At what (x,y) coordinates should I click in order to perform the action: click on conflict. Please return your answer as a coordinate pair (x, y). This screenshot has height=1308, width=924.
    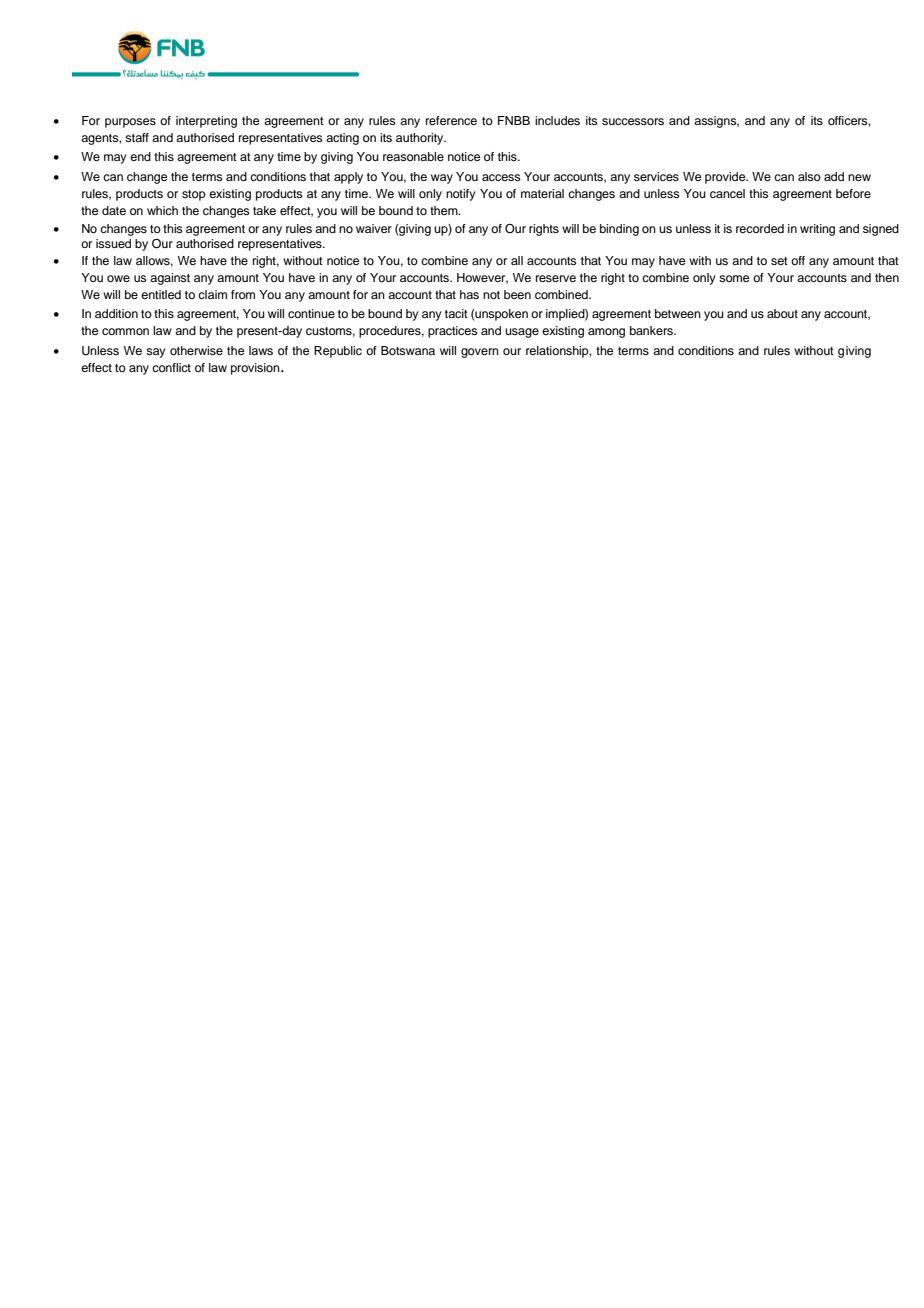
    Looking at the image, I should click on (171, 367).
